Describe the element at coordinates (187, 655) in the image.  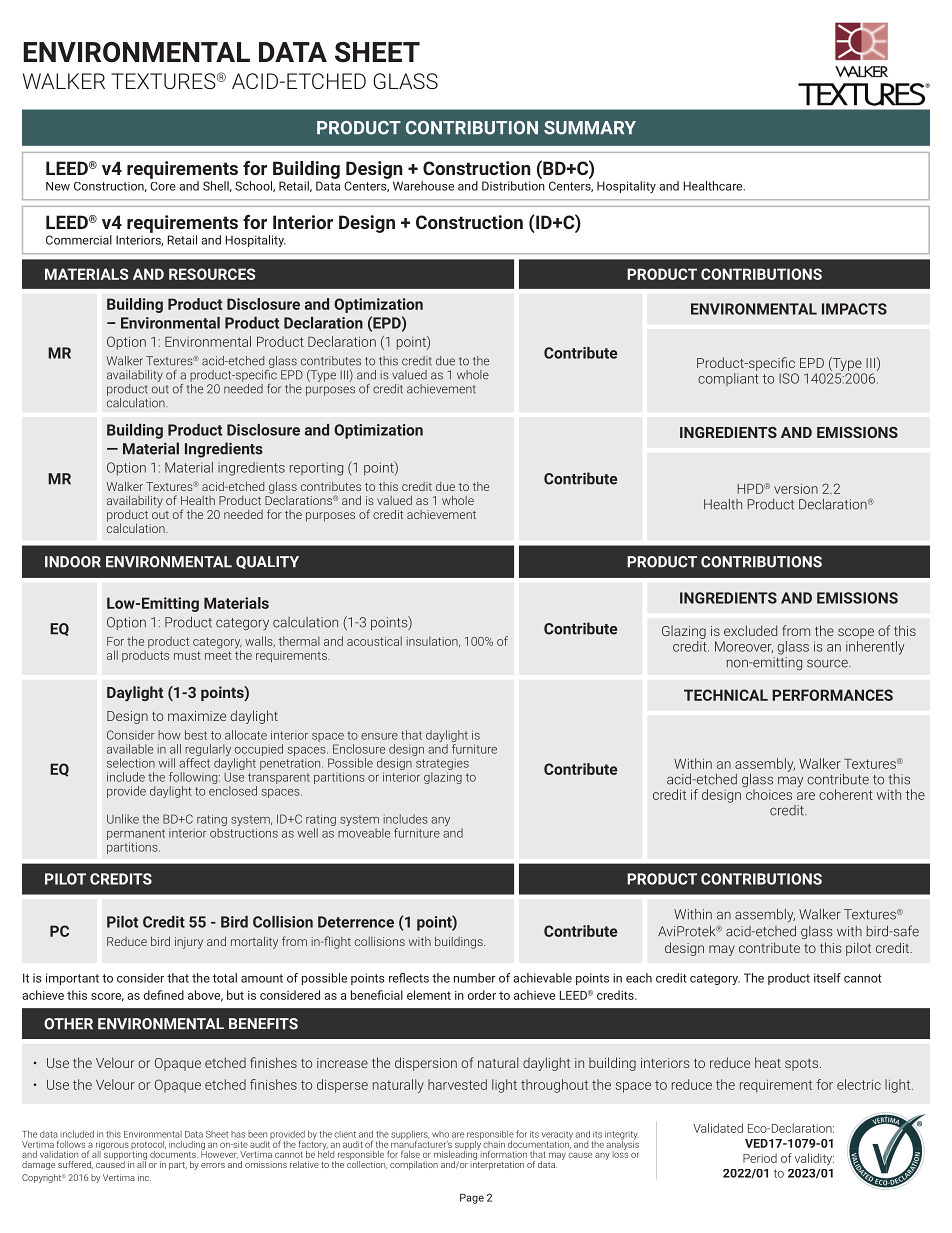
I see `must` at that location.
